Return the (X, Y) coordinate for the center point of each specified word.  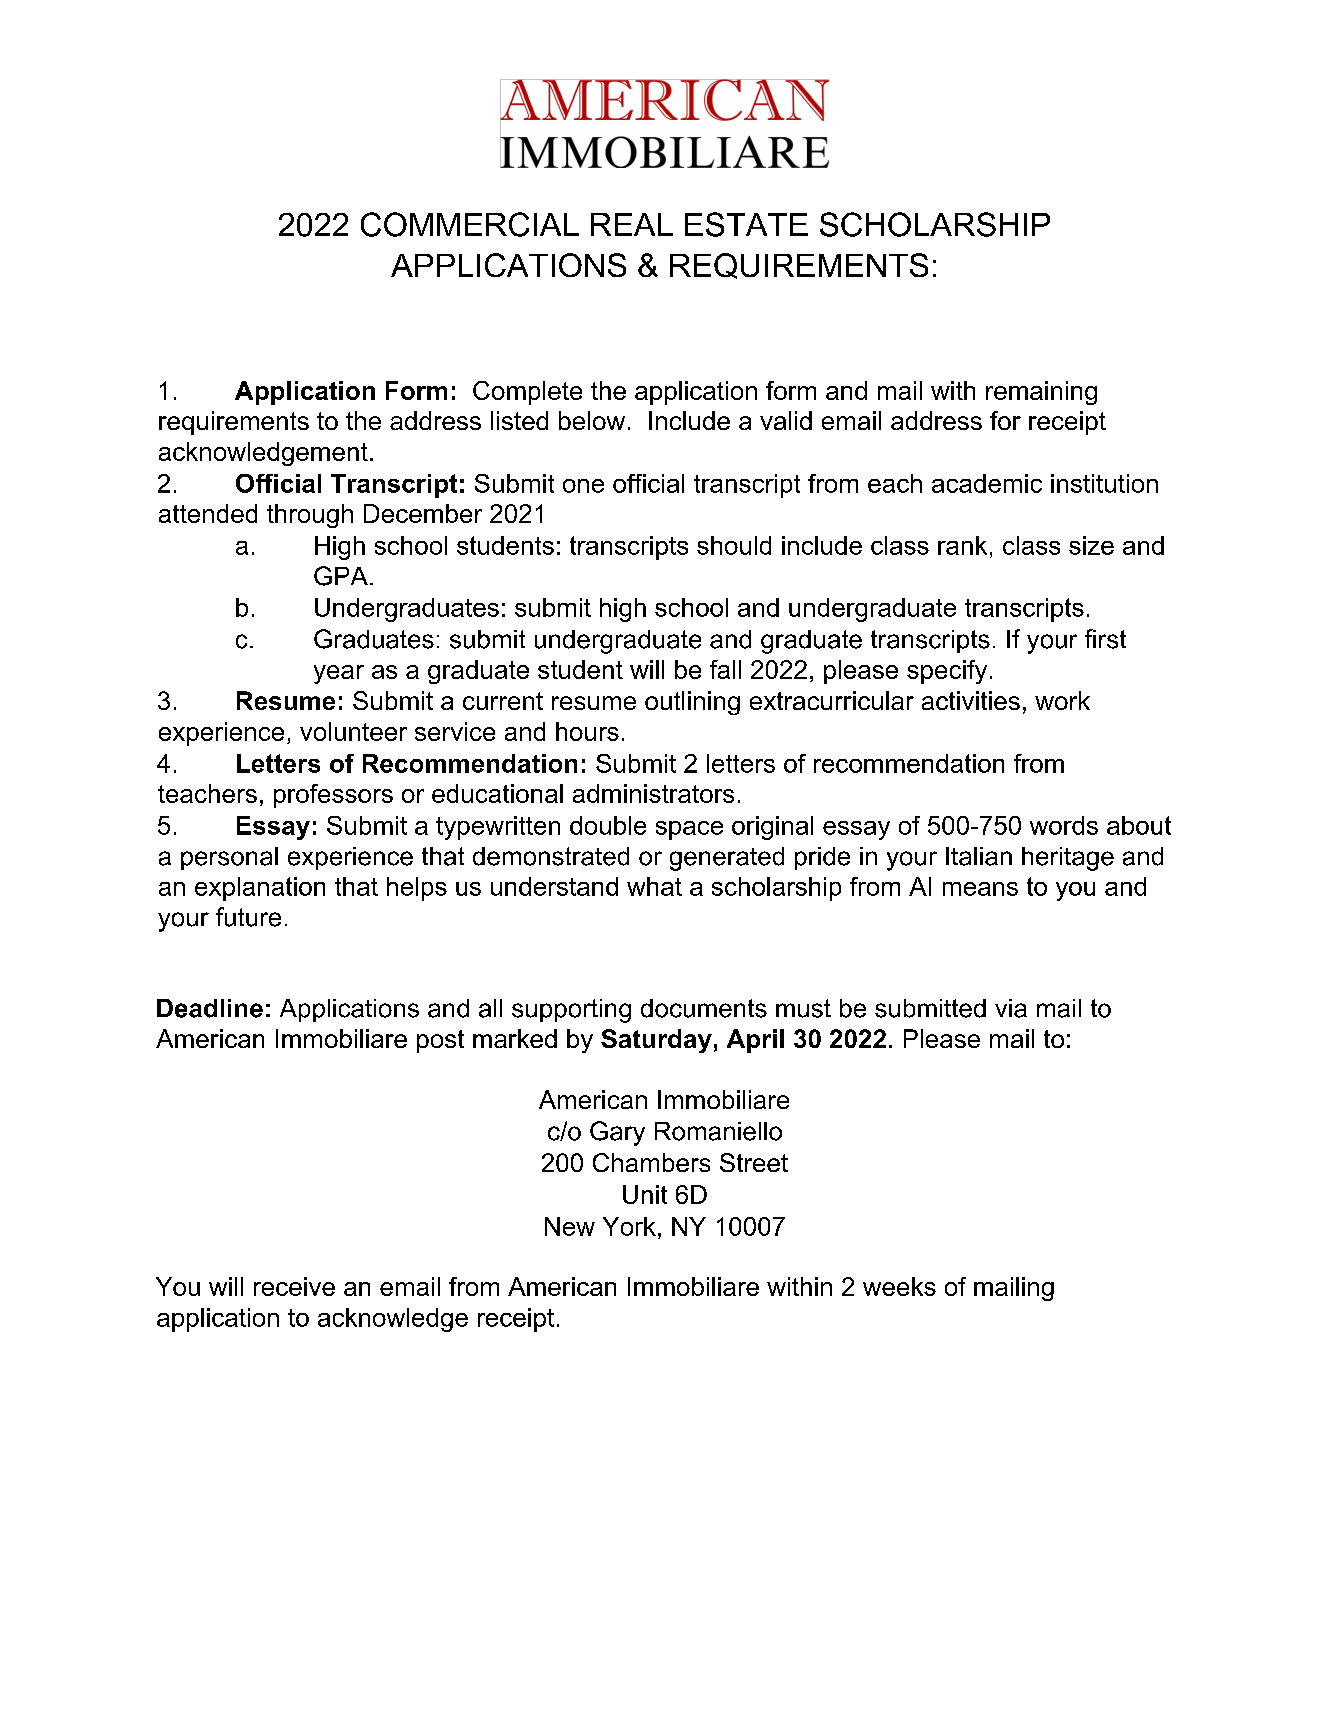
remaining (1041, 393)
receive (294, 1286)
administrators (653, 793)
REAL (632, 224)
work (1062, 700)
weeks (899, 1286)
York (629, 1226)
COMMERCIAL (470, 224)
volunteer (353, 731)
